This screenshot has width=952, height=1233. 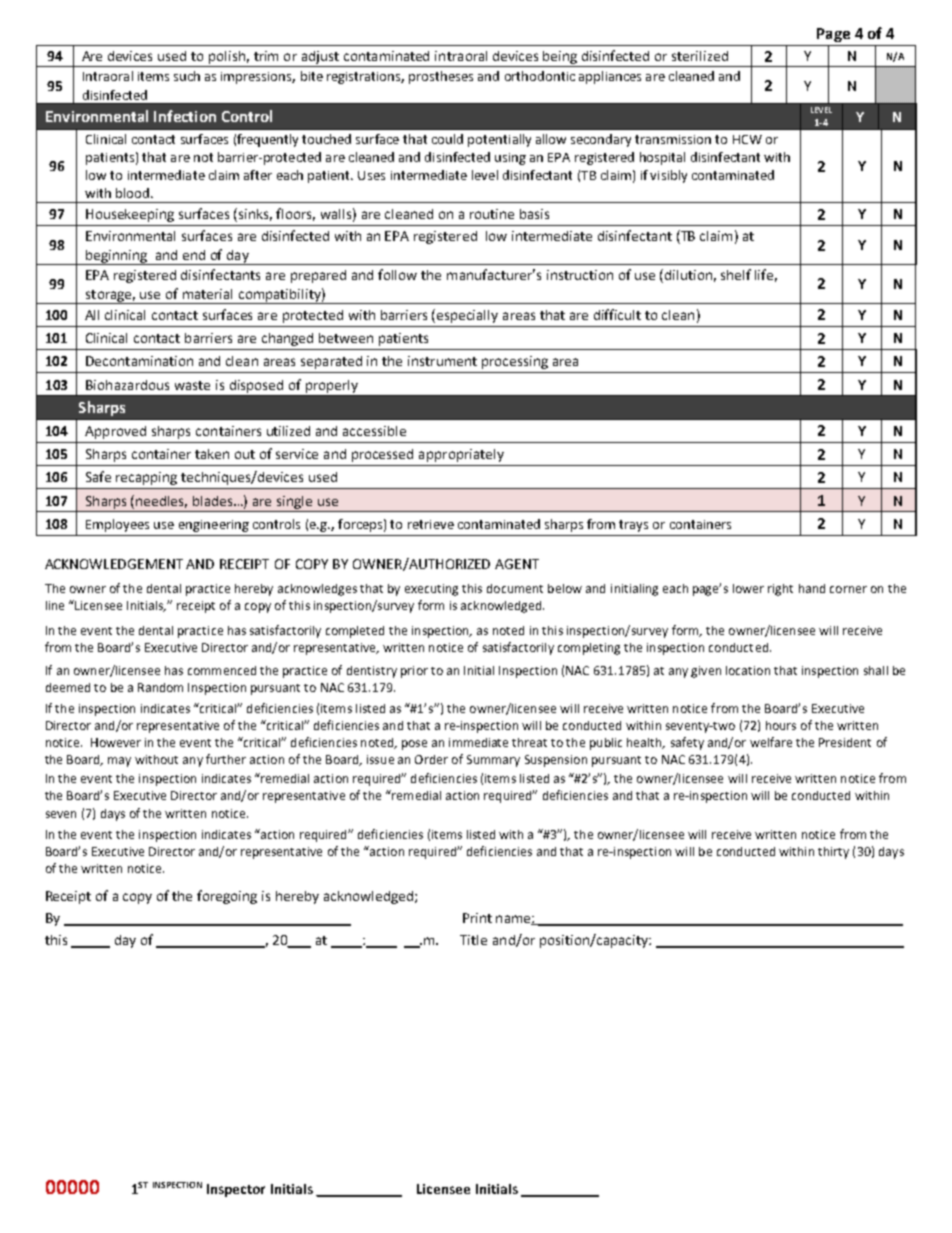 What do you see at coordinates (236, 1190) in the screenshot?
I see `Inspector` at bounding box center [236, 1190].
